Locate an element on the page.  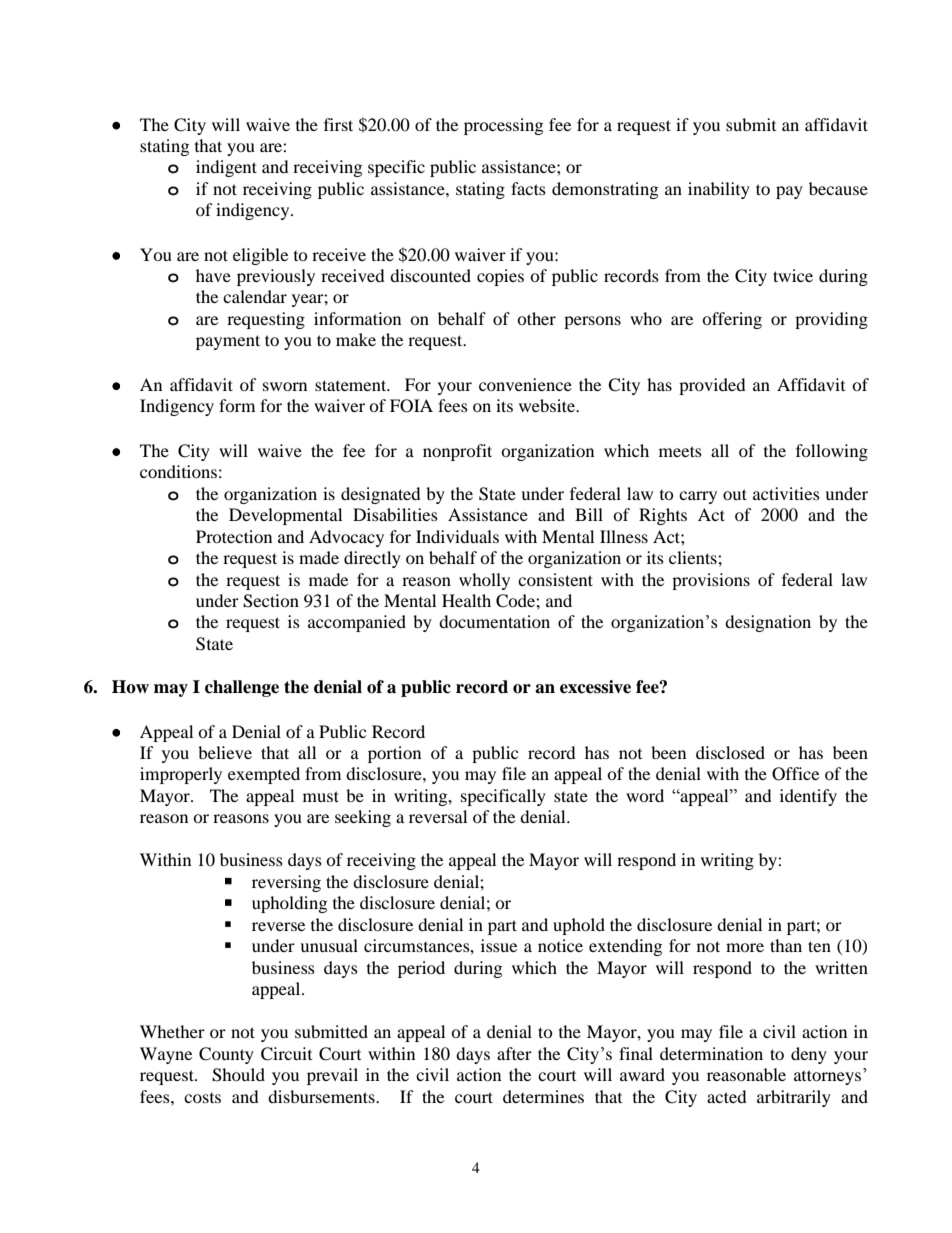
inability is located at coordinates (719, 190).
